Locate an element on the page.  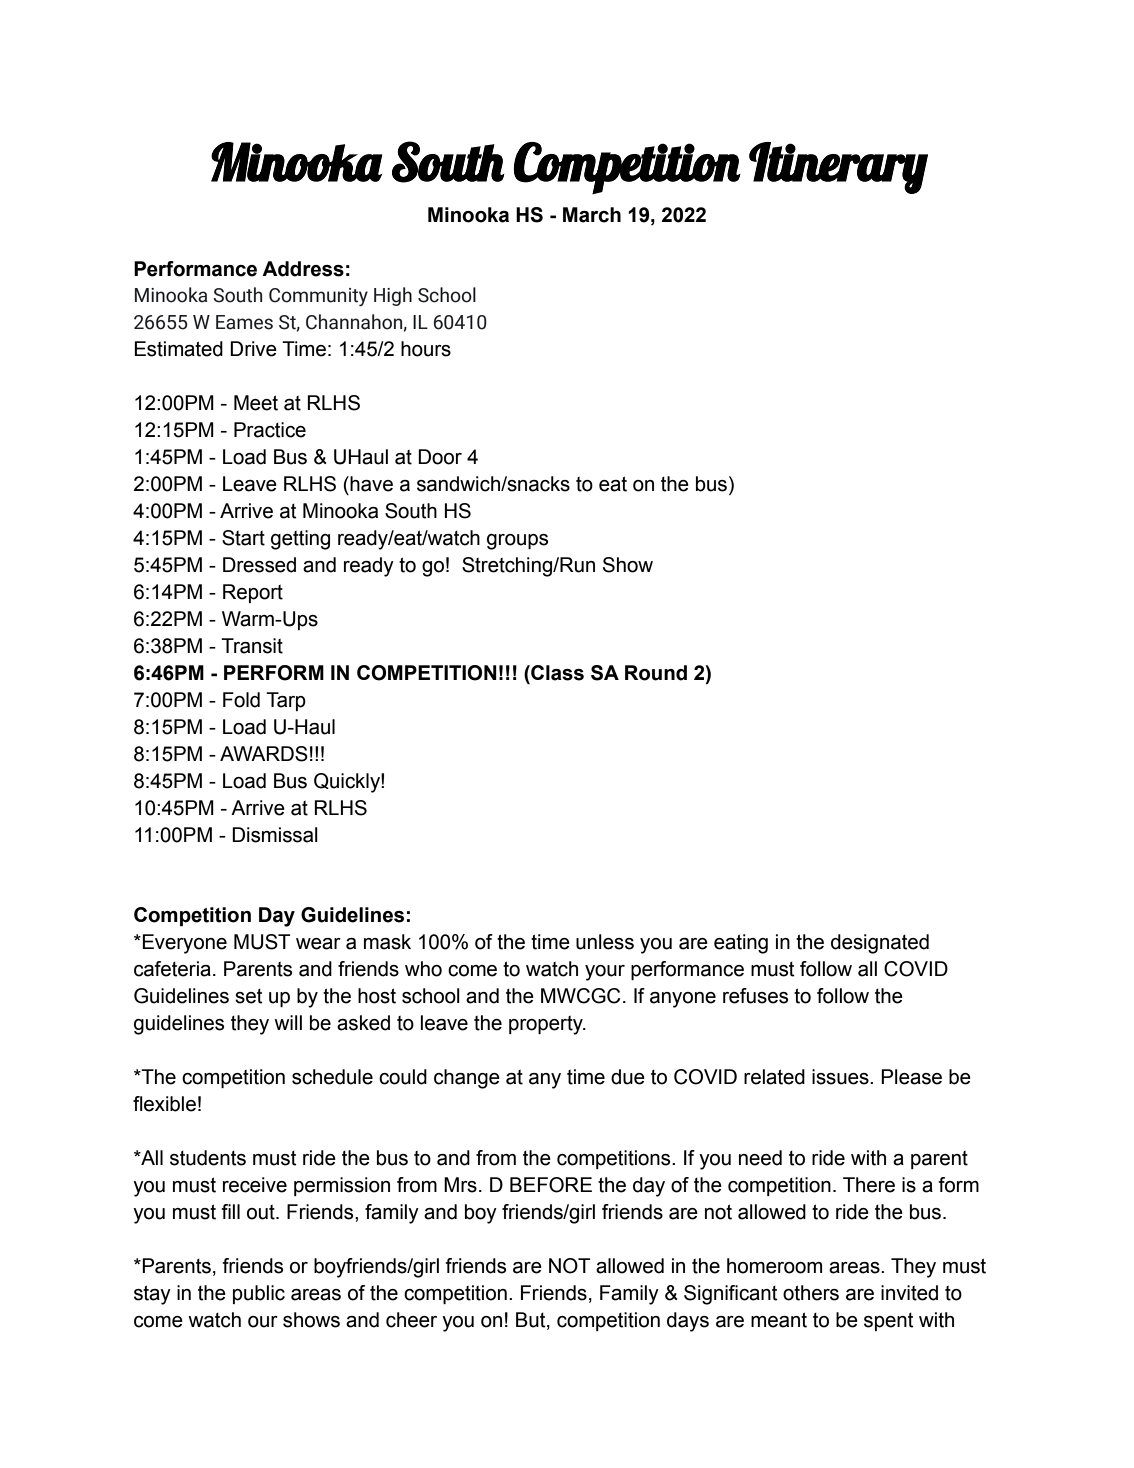
Round is located at coordinates (656, 673).
